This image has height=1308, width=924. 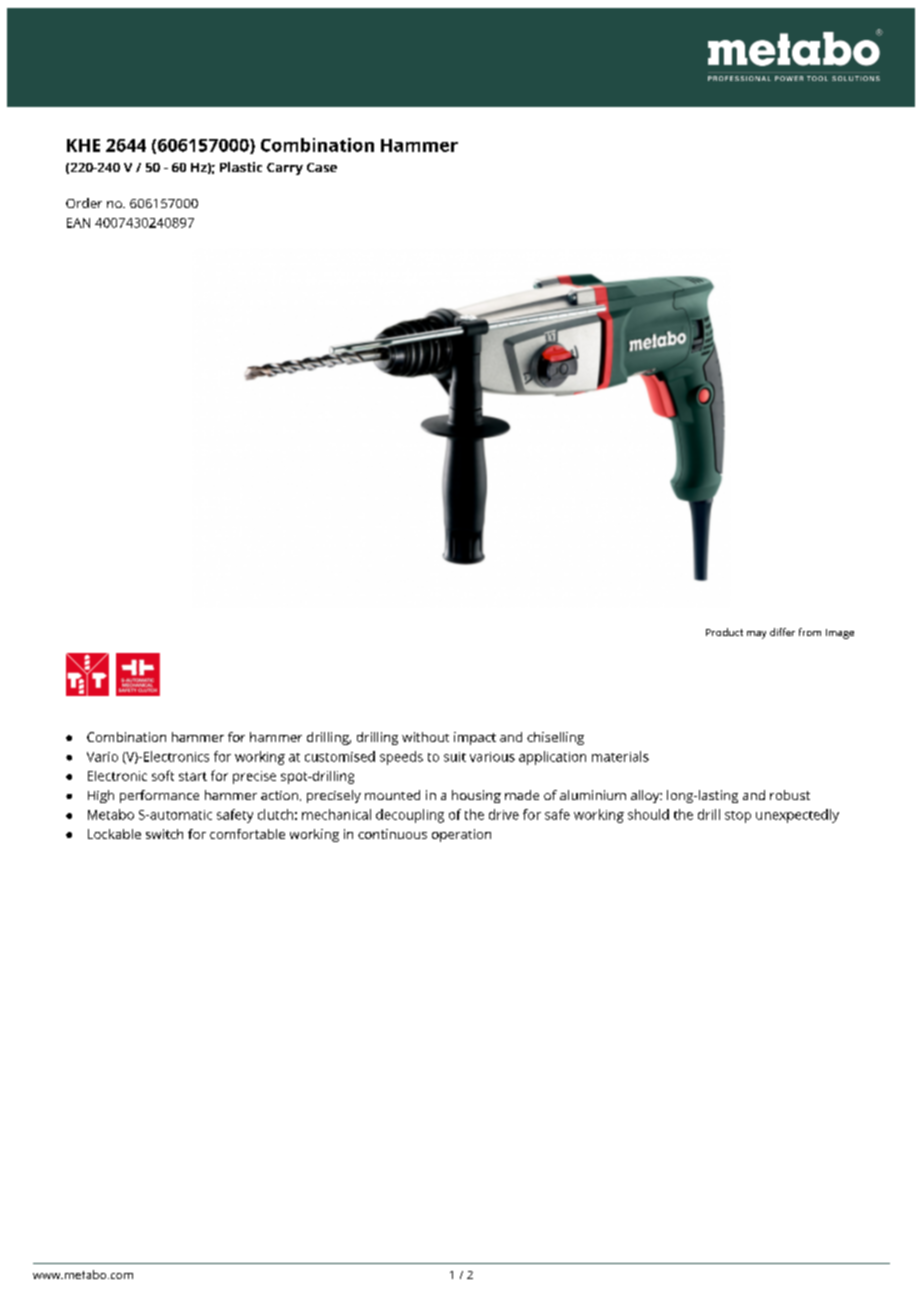 I want to click on performance, so click(x=159, y=796).
